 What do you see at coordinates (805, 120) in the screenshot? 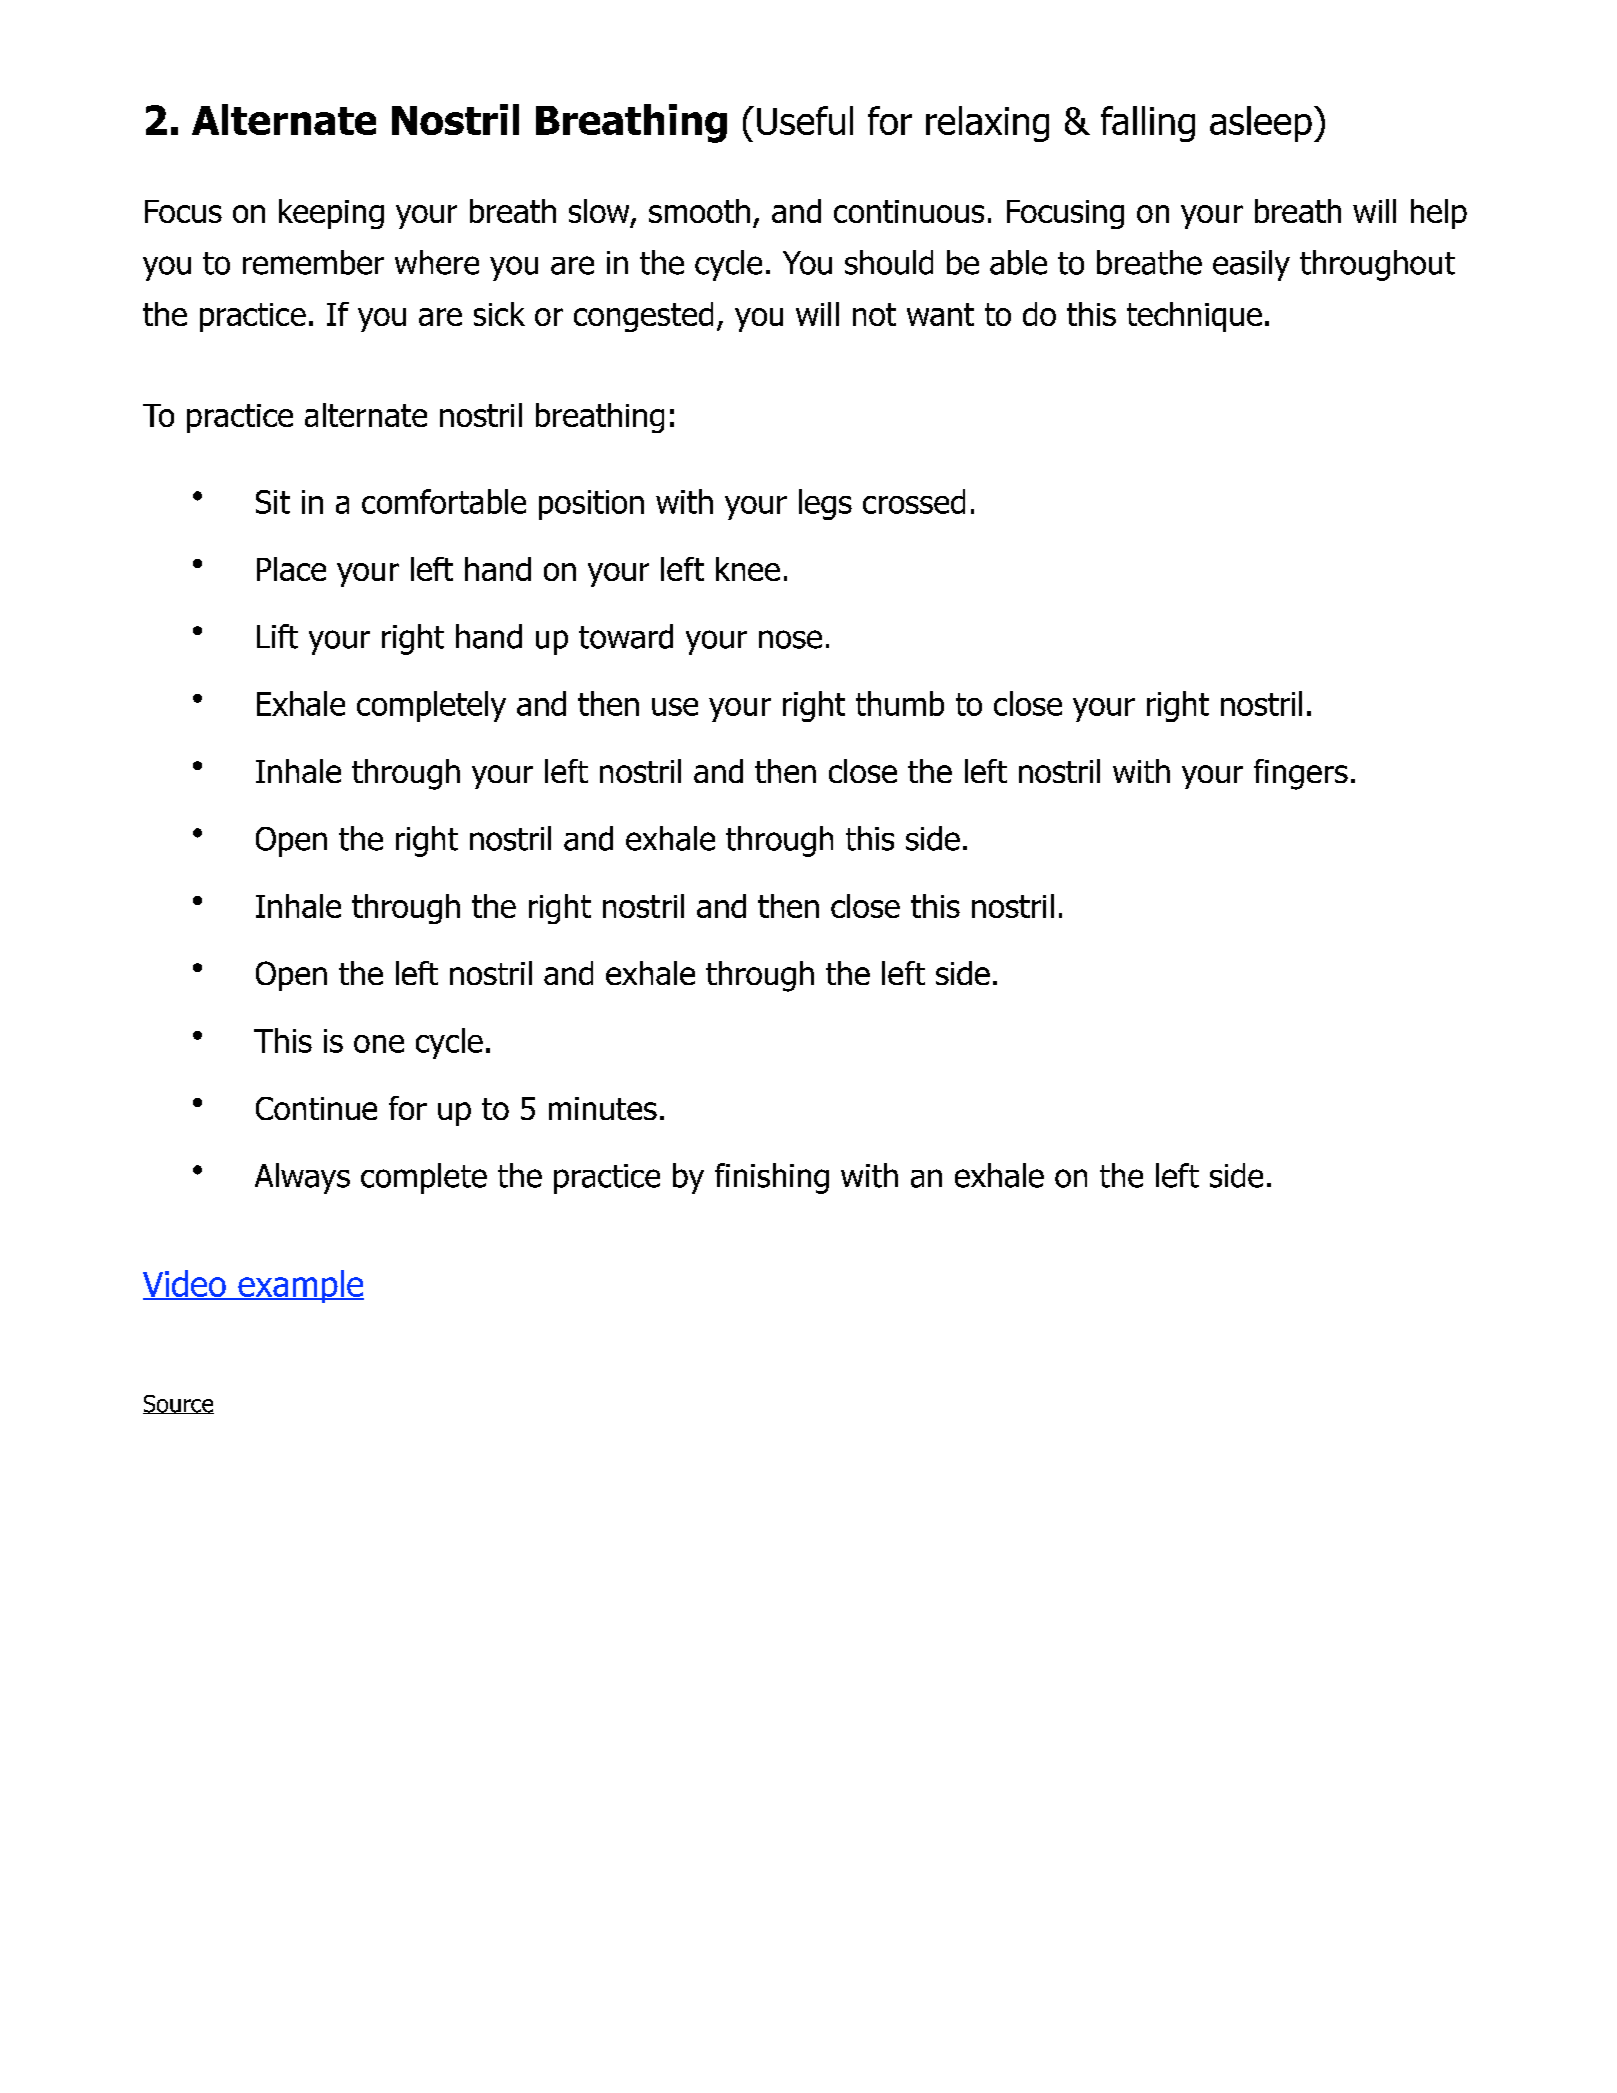
I see `Useful` at bounding box center [805, 120].
